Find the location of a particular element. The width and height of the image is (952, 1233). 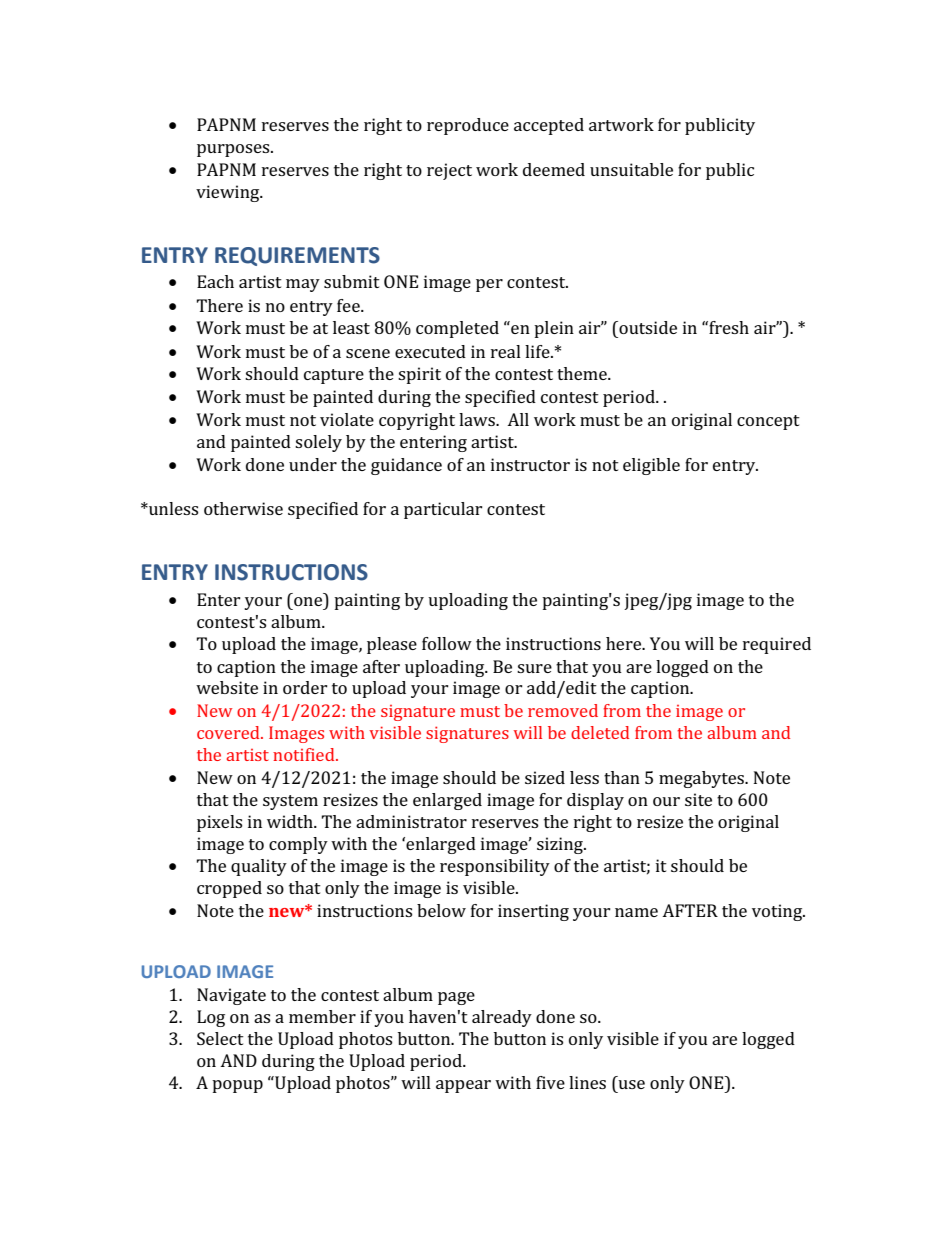

popup is located at coordinates (237, 1086).
